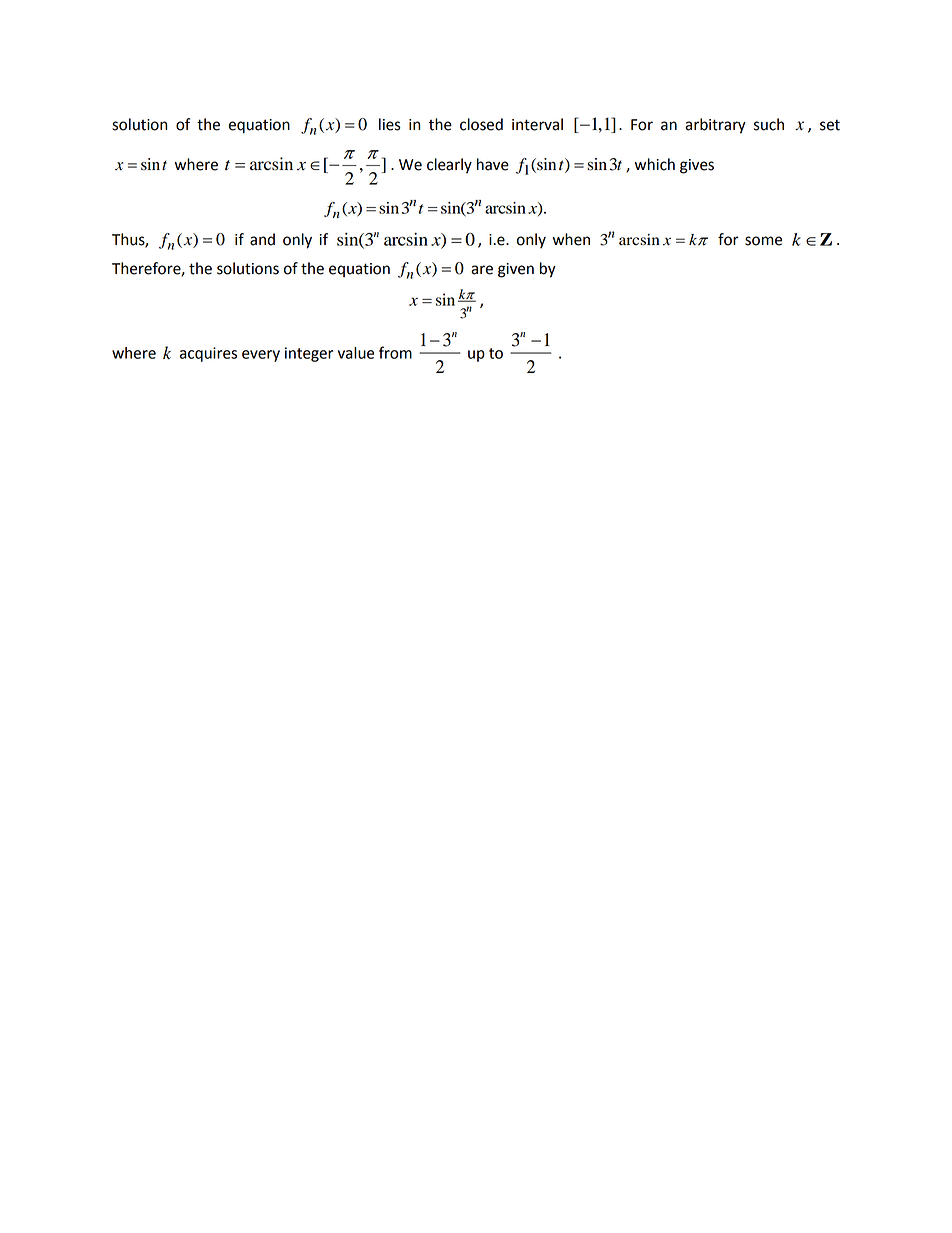 The image size is (952, 1233). Describe the element at coordinates (395, 352) in the page. I see `from` at that location.
